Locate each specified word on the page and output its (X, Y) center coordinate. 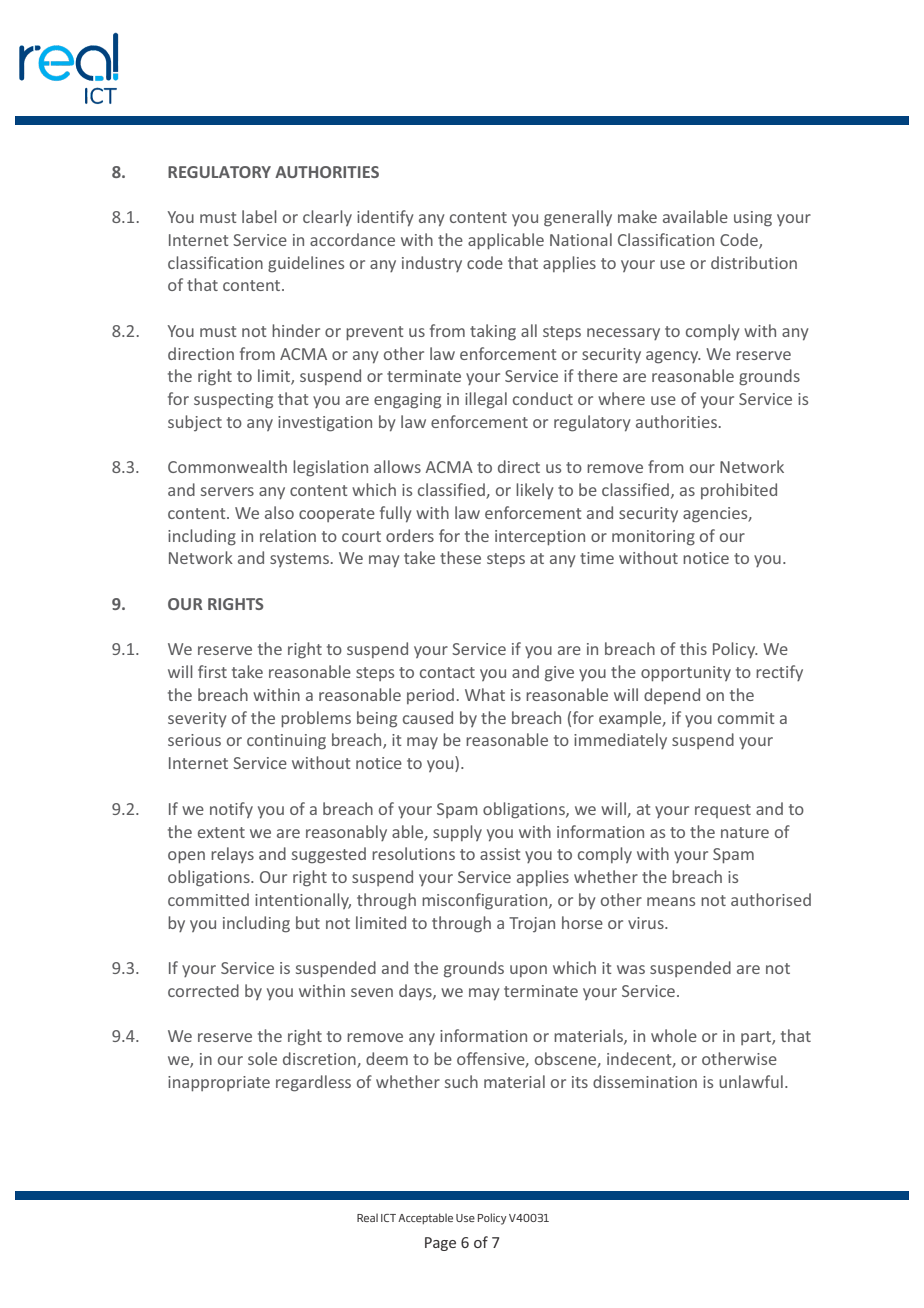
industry (432, 264)
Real (367, 1217)
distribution (754, 262)
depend (672, 696)
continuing (286, 742)
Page (440, 1244)
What (485, 694)
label (259, 216)
